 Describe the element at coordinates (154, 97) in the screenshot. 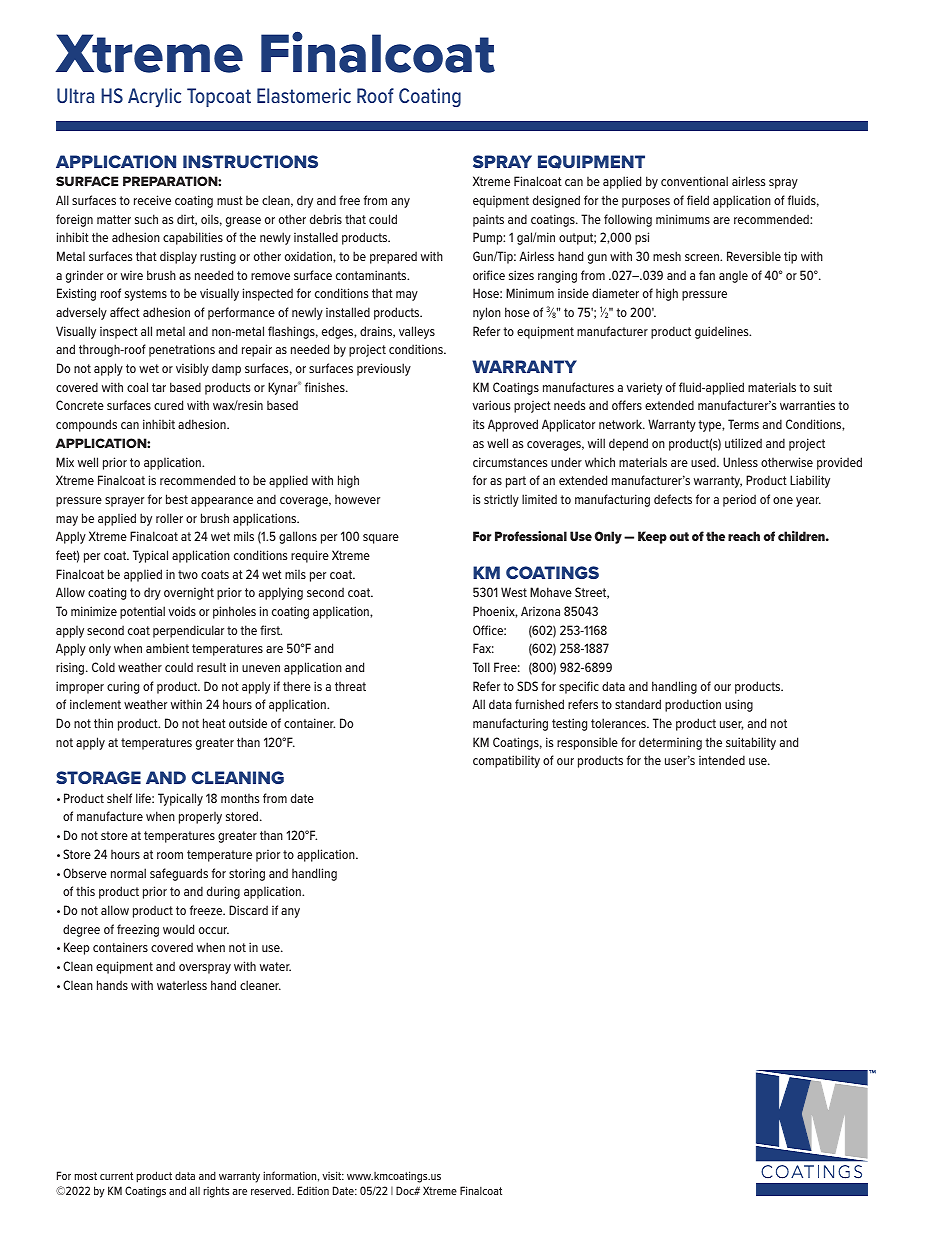

I see `Acrylic` at that location.
